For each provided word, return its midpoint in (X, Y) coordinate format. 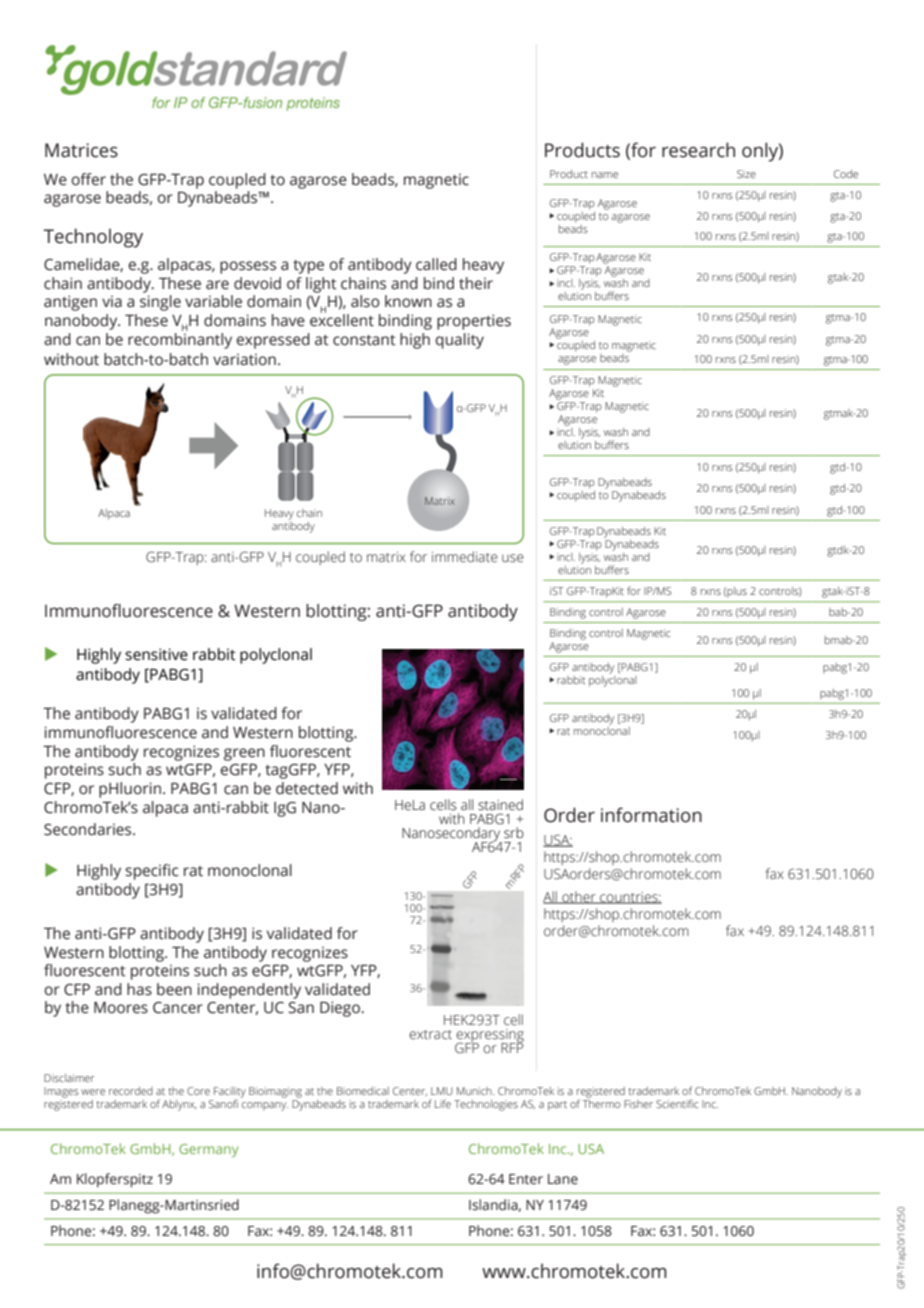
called (436, 264)
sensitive (156, 654)
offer (88, 179)
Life (443, 1103)
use (513, 558)
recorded (131, 1091)
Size (746, 174)
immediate (465, 557)
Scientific (677, 1103)
